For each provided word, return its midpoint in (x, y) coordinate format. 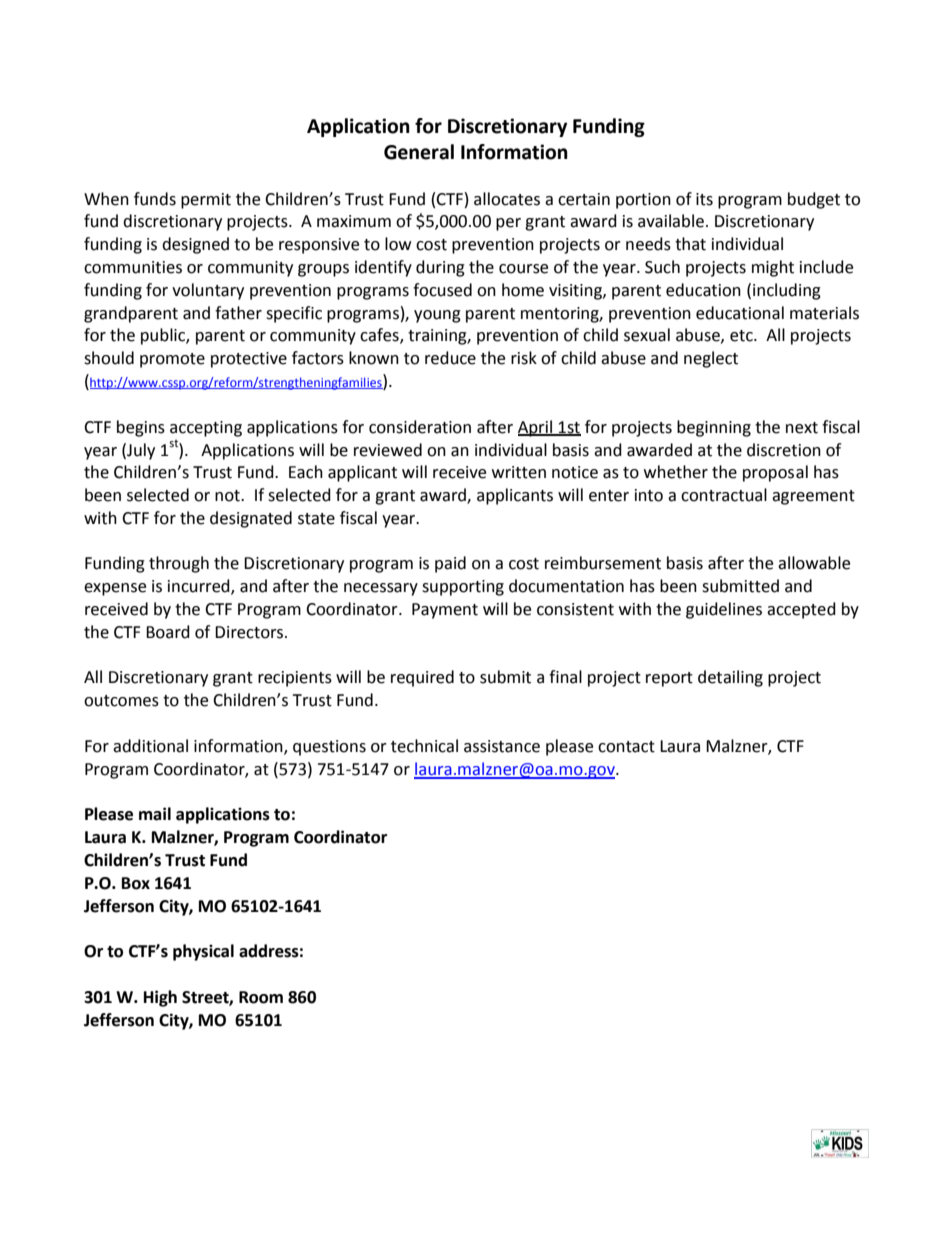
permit (206, 201)
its (704, 199)
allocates (507, 199)
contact (626, 747)
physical (203, 952)
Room (261, 997)
